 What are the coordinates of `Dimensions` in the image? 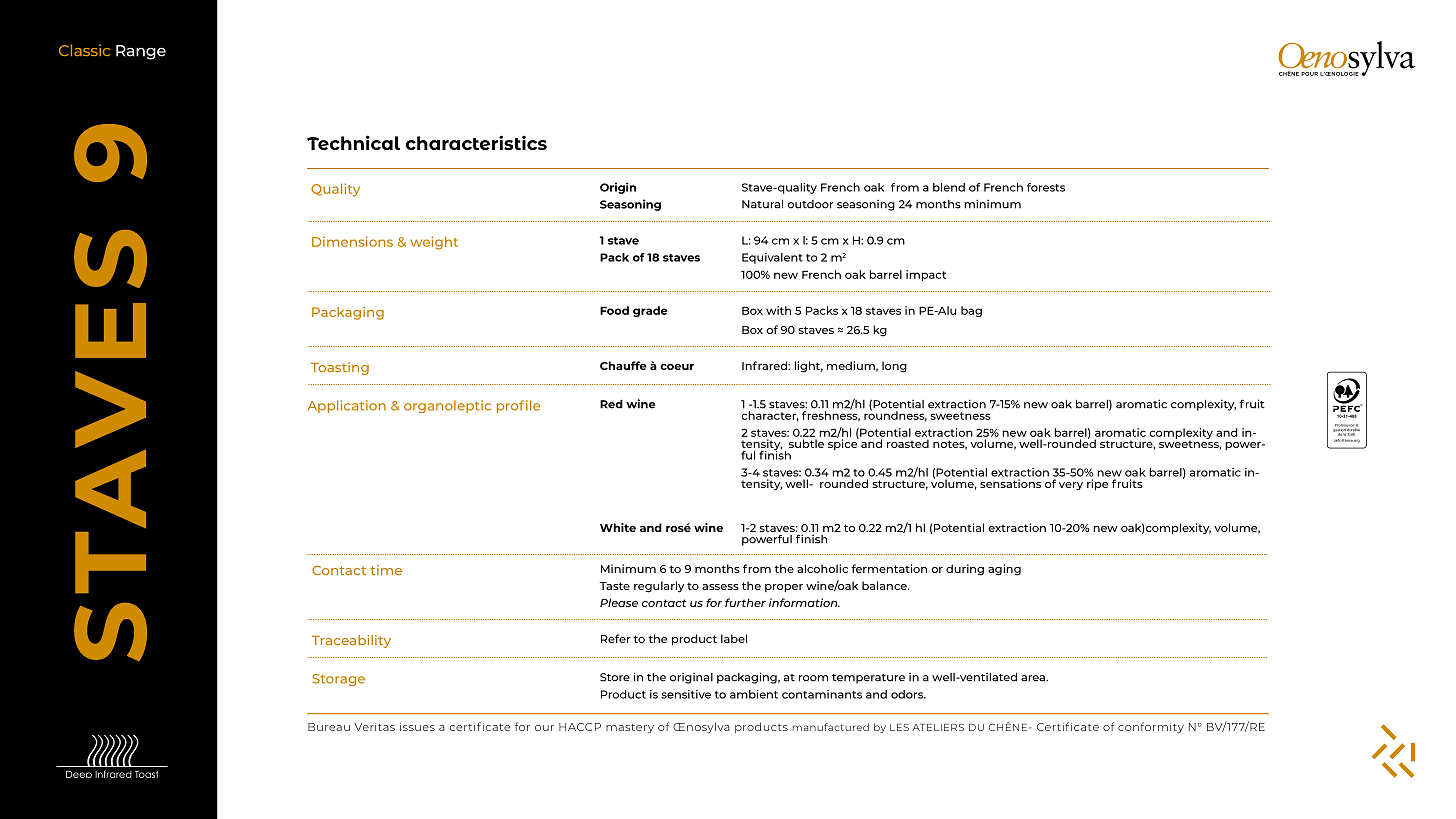 It's located at (352, 241).
